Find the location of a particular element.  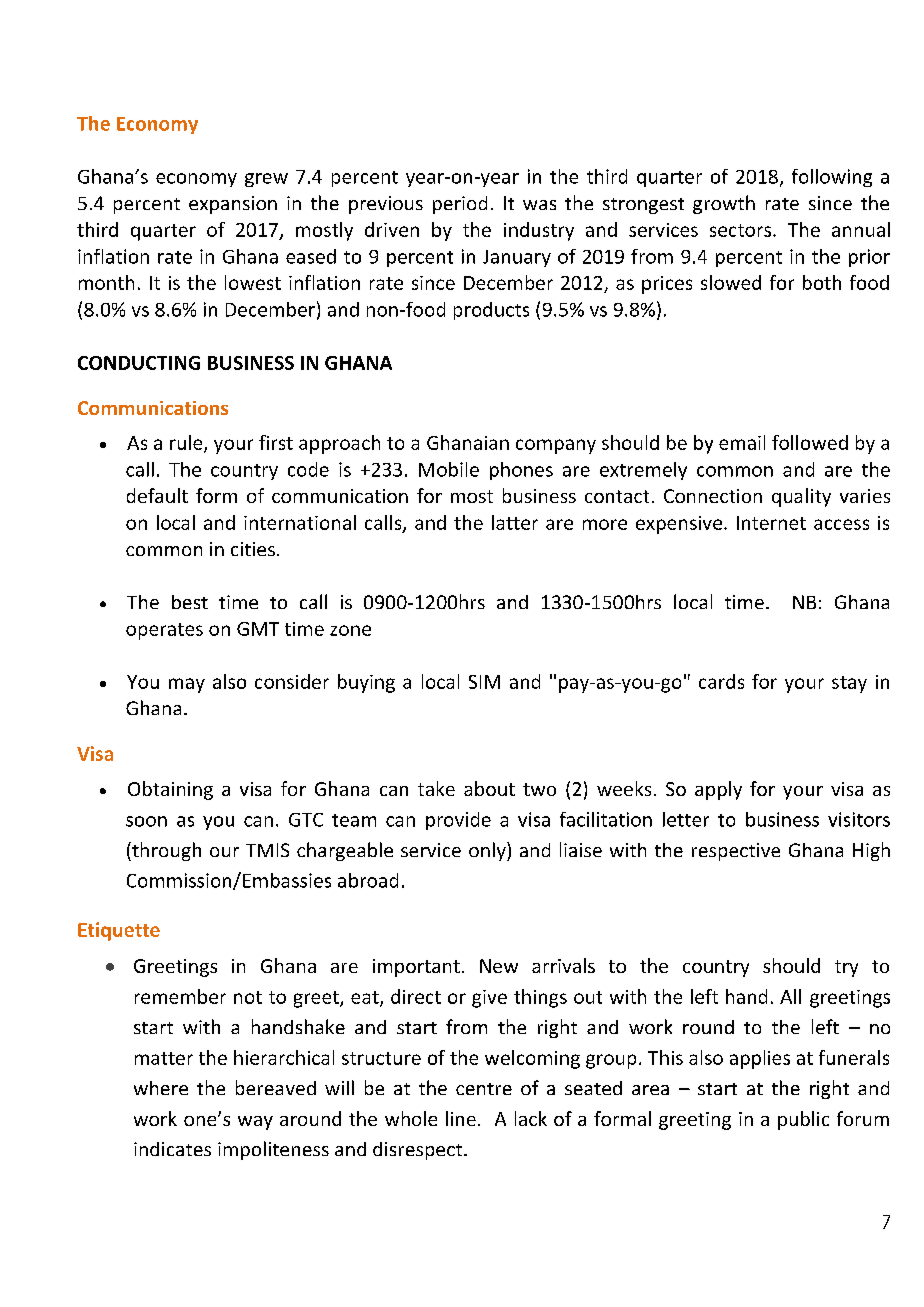

Etiquette is located at coordinates (119, 931).
